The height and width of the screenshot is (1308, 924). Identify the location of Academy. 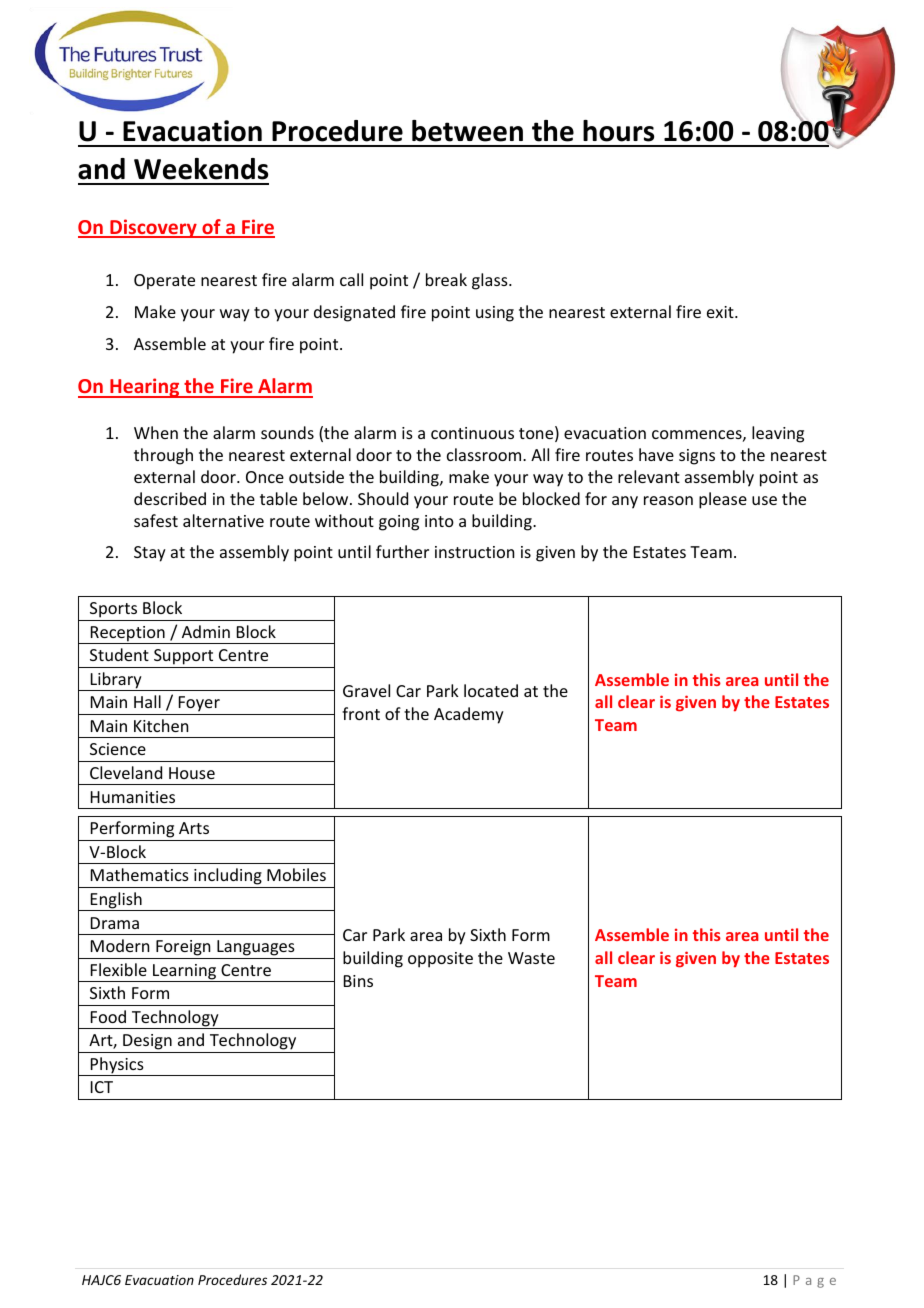
(469, 715).
